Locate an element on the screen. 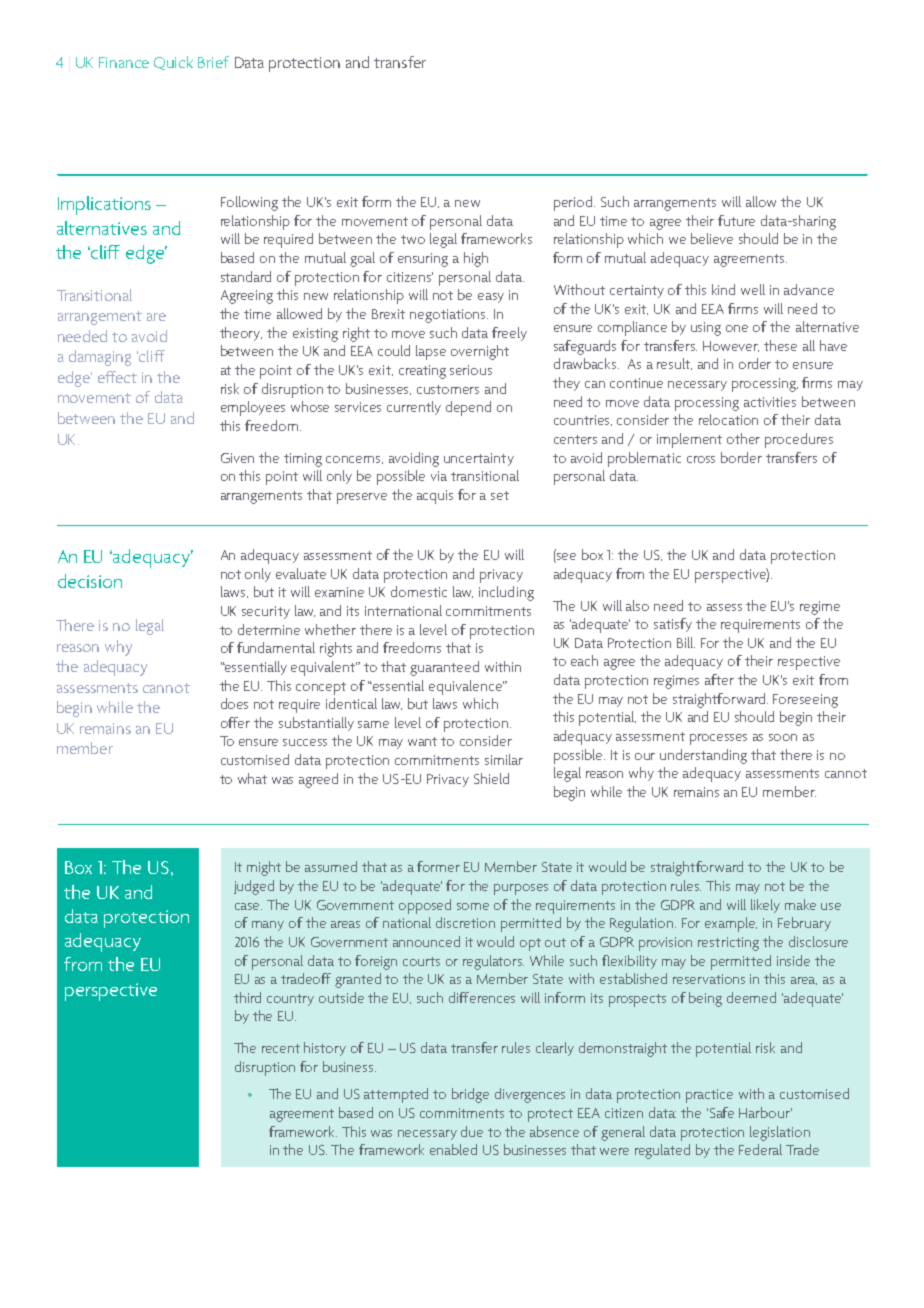  recent is located at coordinates (281, 1048).
